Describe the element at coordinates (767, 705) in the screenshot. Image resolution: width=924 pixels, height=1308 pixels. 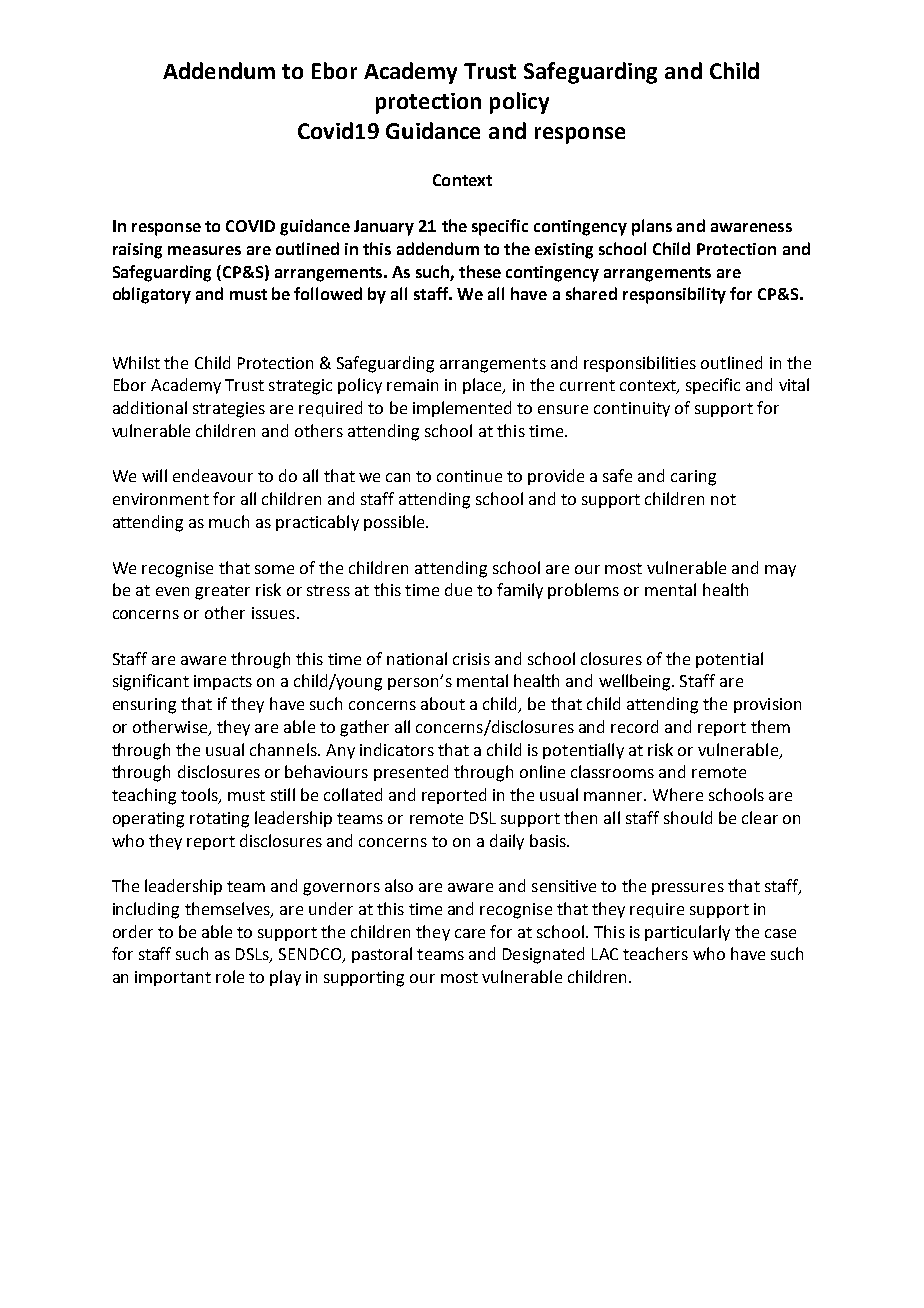
I see `provision` at that location.
